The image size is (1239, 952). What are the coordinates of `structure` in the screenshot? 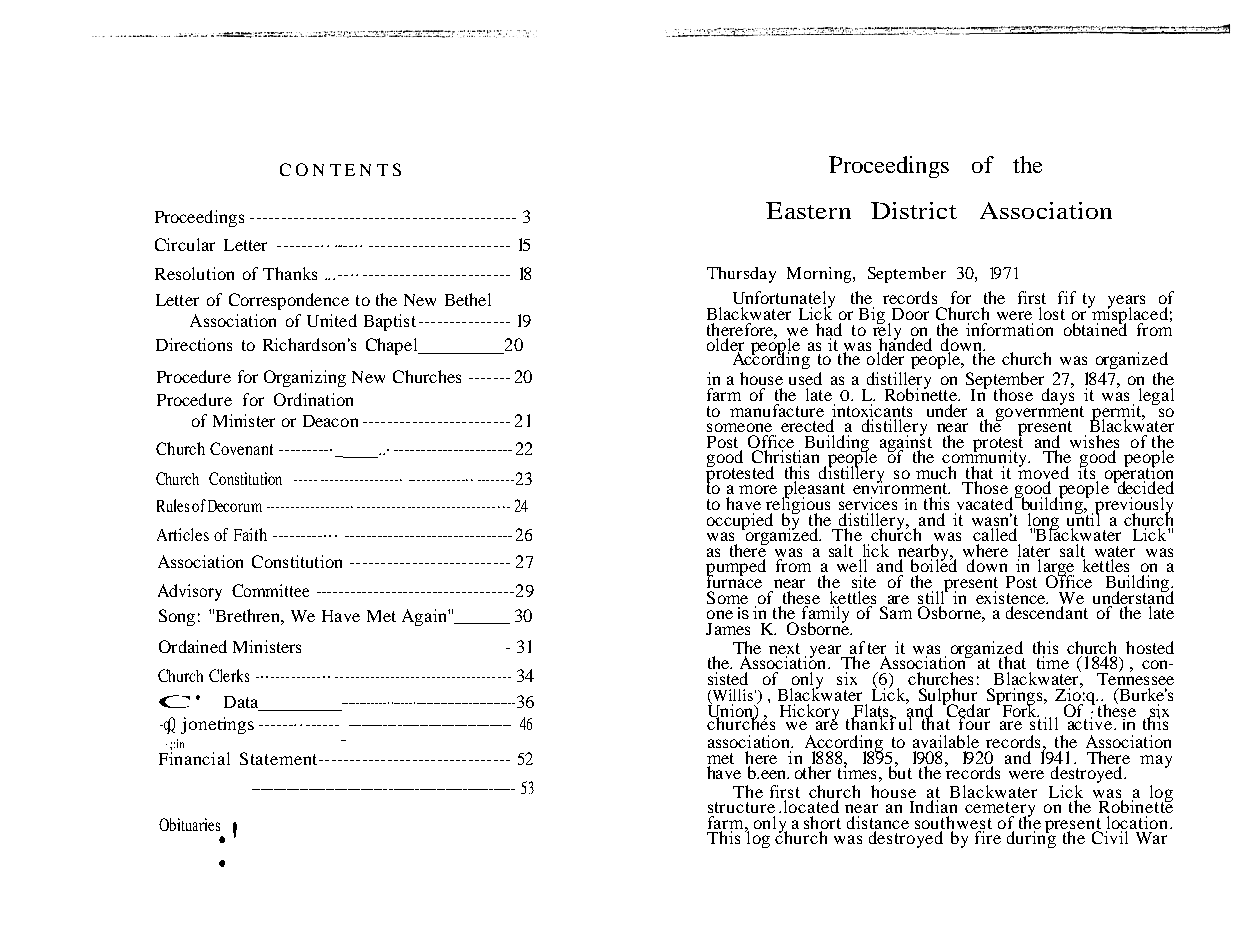 It's located at (741, 807).
